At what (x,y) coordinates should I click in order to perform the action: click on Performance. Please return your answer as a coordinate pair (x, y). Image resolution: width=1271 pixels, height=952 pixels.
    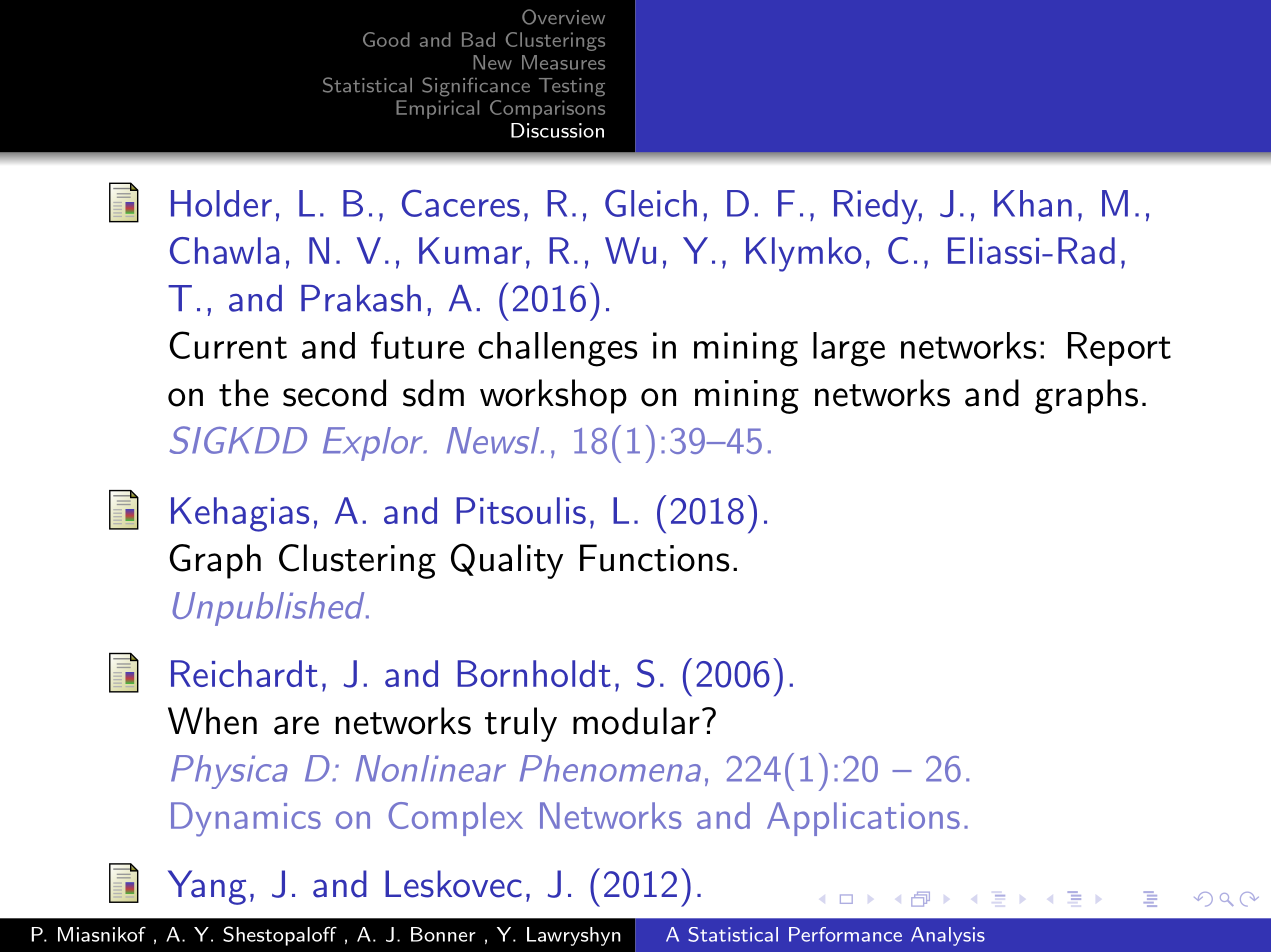
    Looking at the image, I should click on (845, 934).
